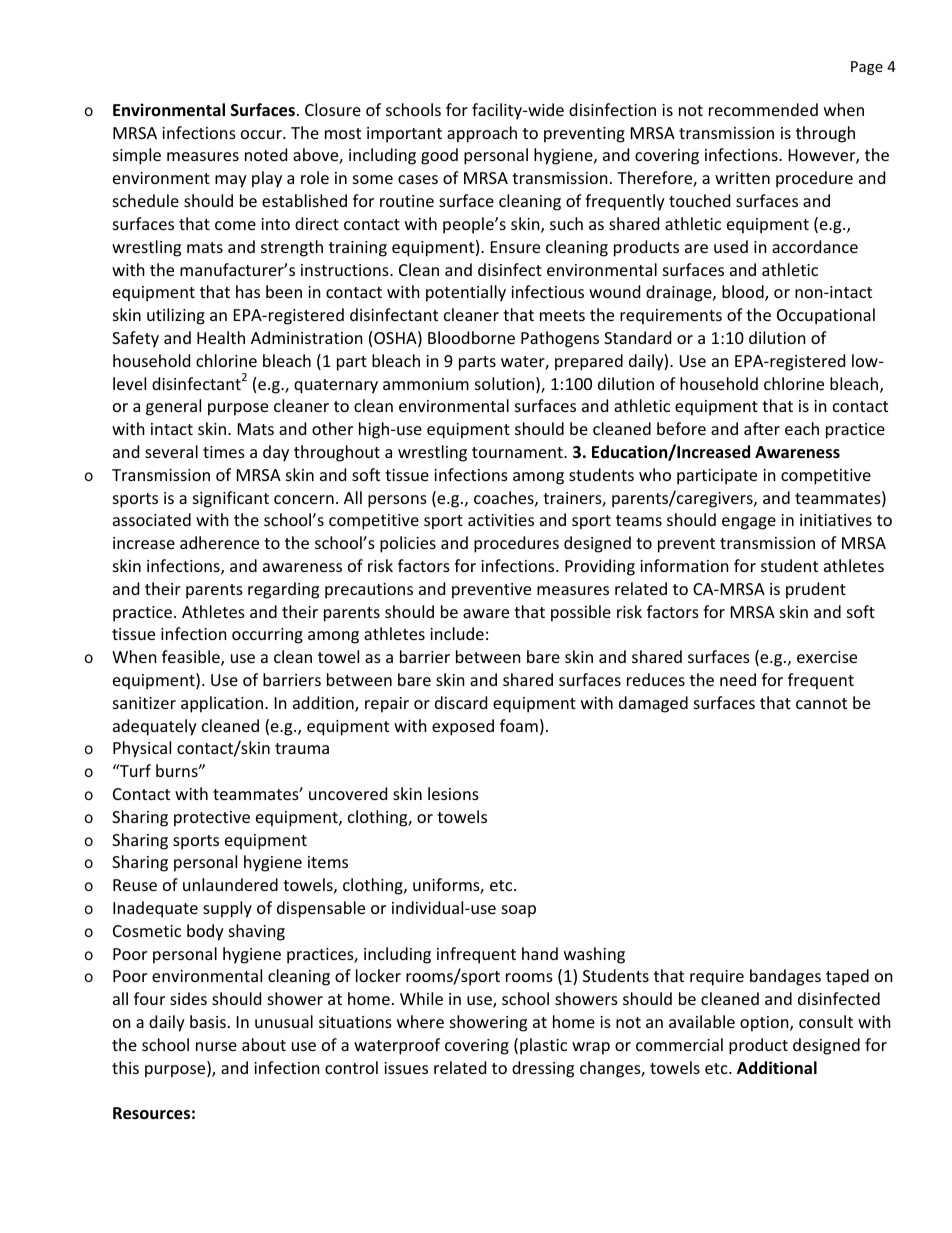  What do you see at coordinates (560, 339) in the screenshot?
I see `Pathogens` at bounding box center [560, 339].
